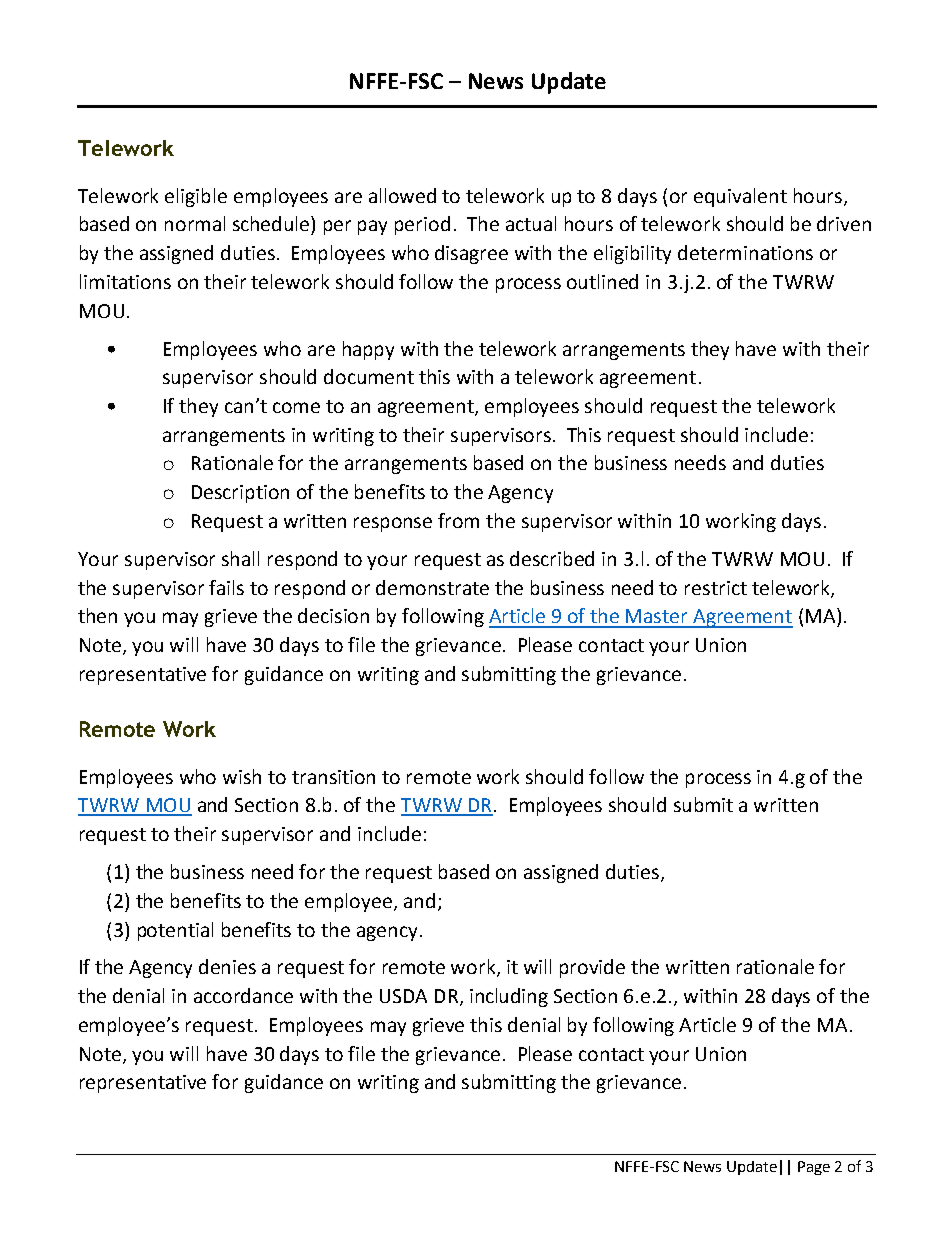 This screenshot has width=952, height=1233. What do you see at coordinates (716, 588) in the screenshot?
I see `restrict` at bounding box center [716, 588].
